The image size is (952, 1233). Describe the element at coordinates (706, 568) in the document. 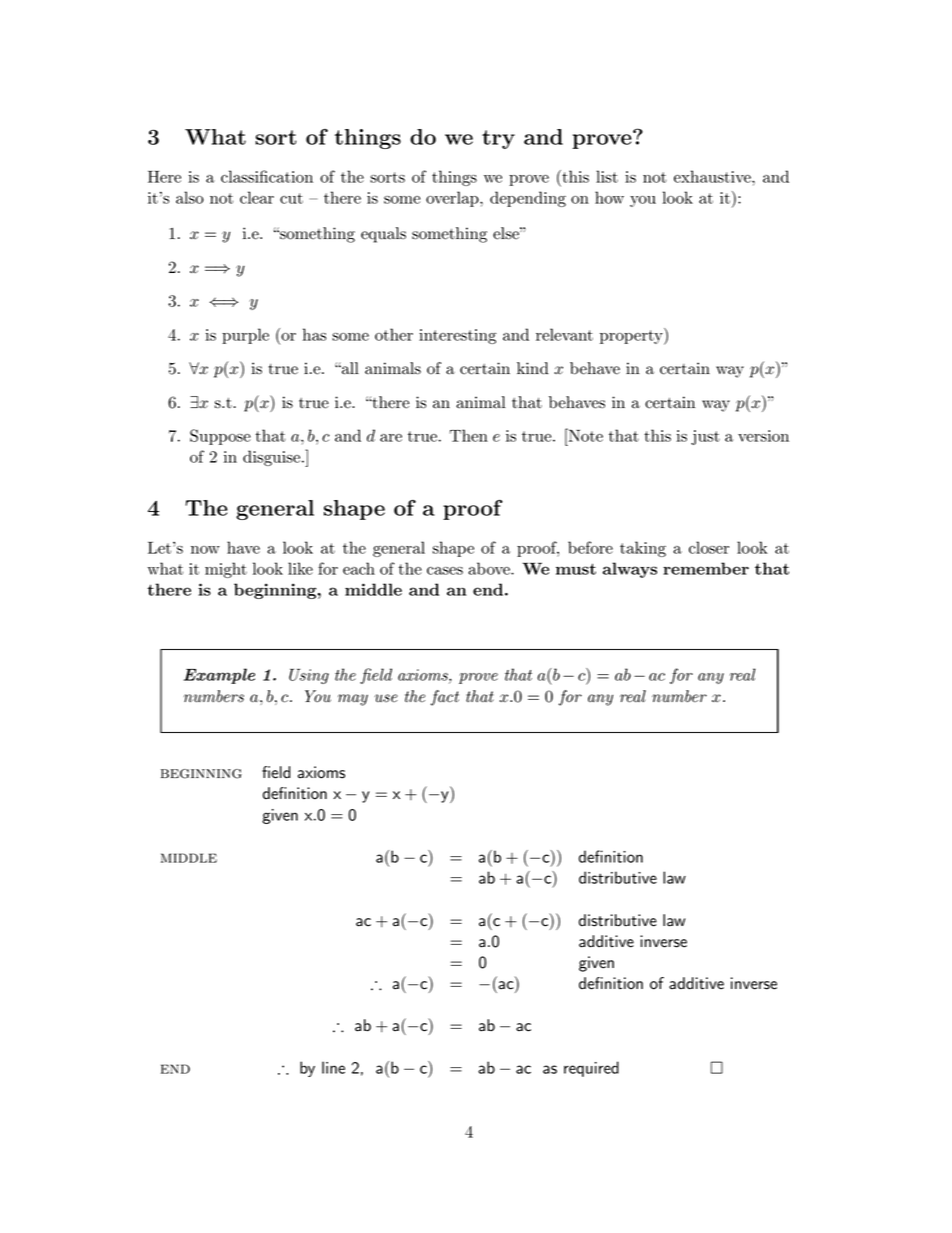

I see `remember` at that location.
